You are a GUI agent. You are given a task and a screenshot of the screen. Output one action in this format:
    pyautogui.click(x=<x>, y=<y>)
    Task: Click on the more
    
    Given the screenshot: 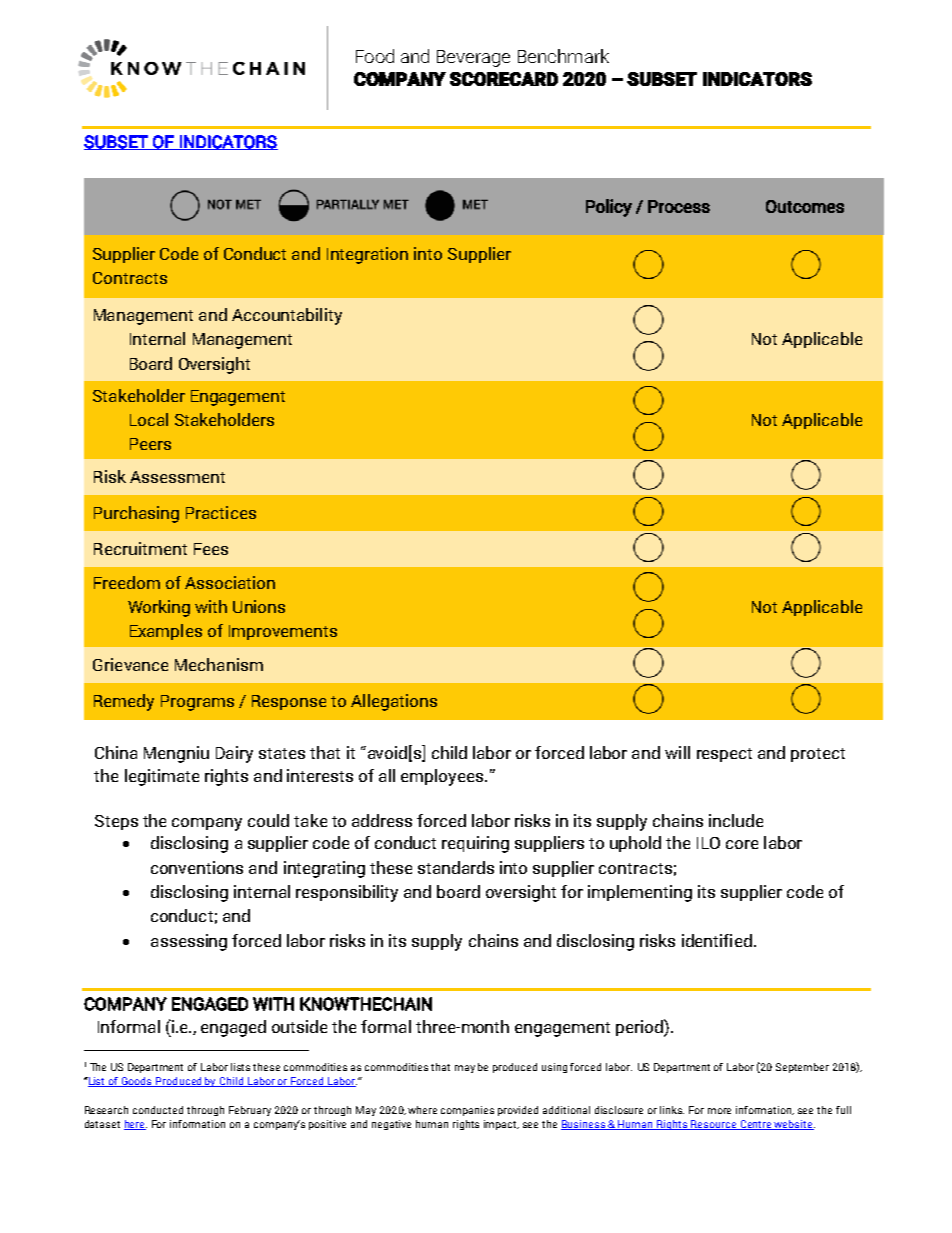 What is the action you would take?
    pyautogui.click(x=719, y=1111)
